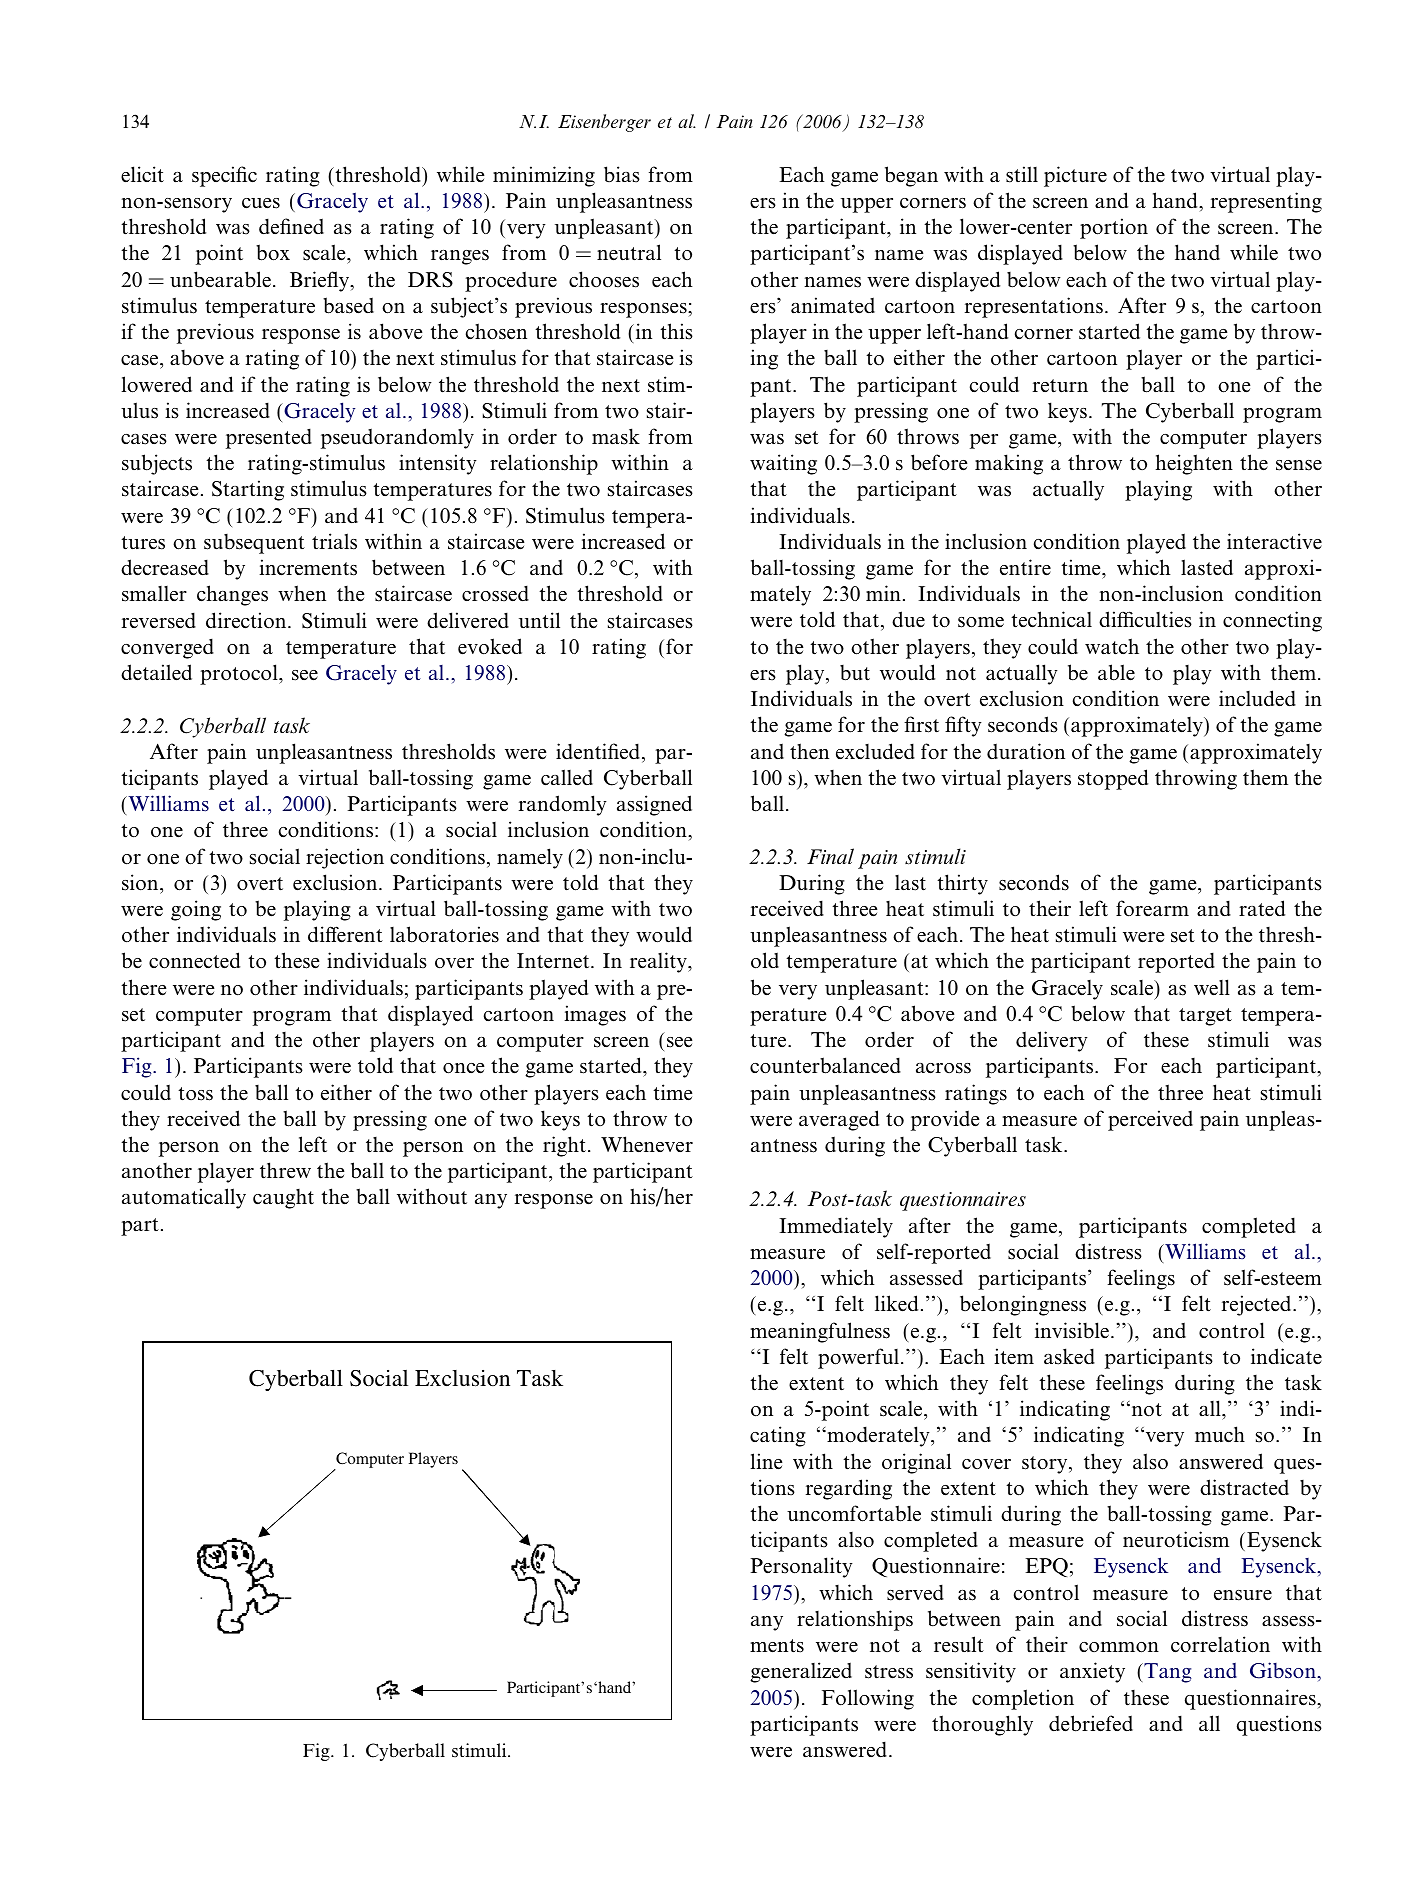 This screenshot has height=1899, width=1424. Describe the element at coordinates (836, 1227) in the screenshot. I see `Immediately` at that location.
